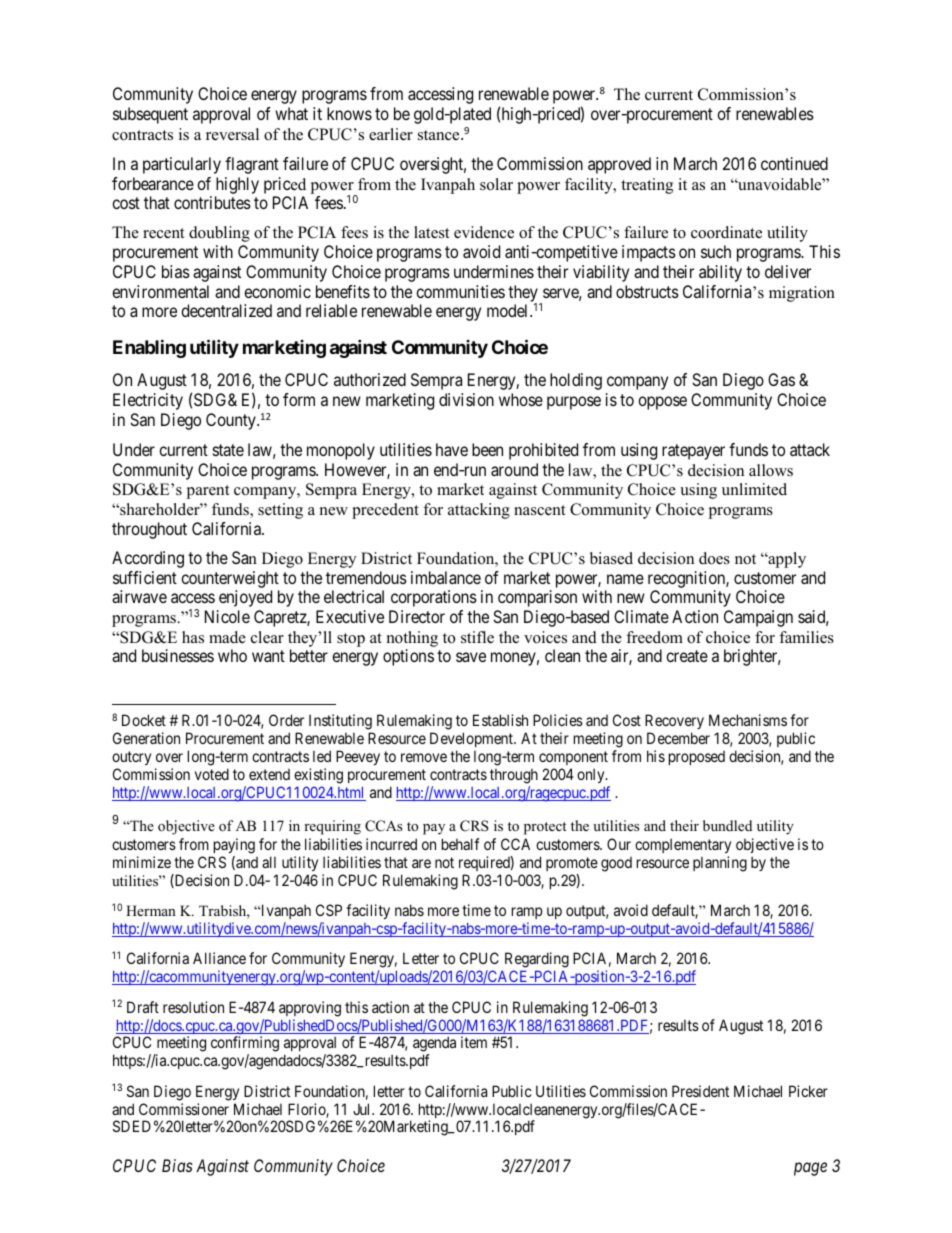 This screenshot has width=952, height=1233. What do you see at coordinates (440, 135) in the screenshot?
I see `stance` at bounding box center [440, 135].
